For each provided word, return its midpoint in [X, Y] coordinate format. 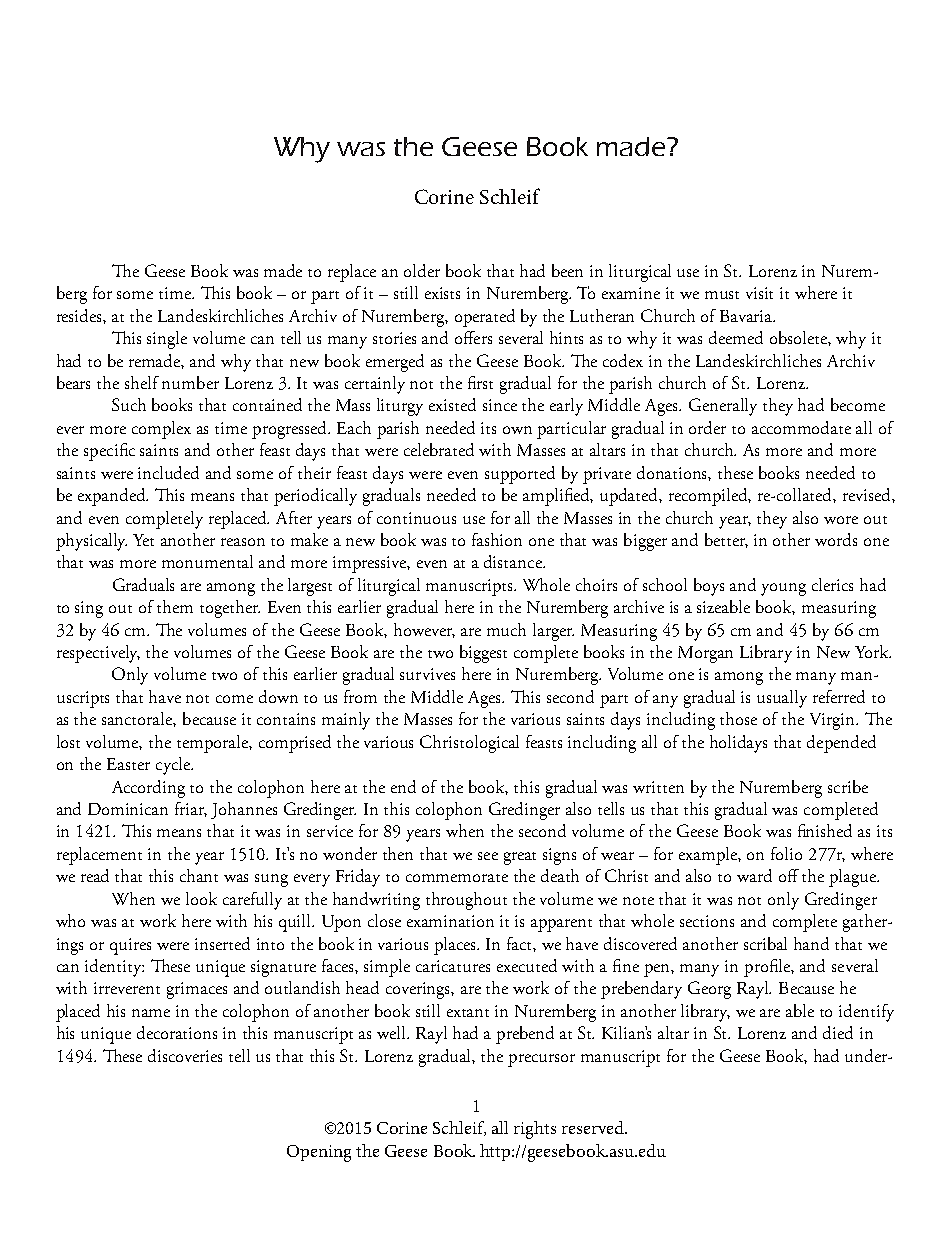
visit [759, 293]
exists [442, 293]
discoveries [185, 1055]
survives [427, 674]
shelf [142, 382]
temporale [213, 744]
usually [782, 699]
